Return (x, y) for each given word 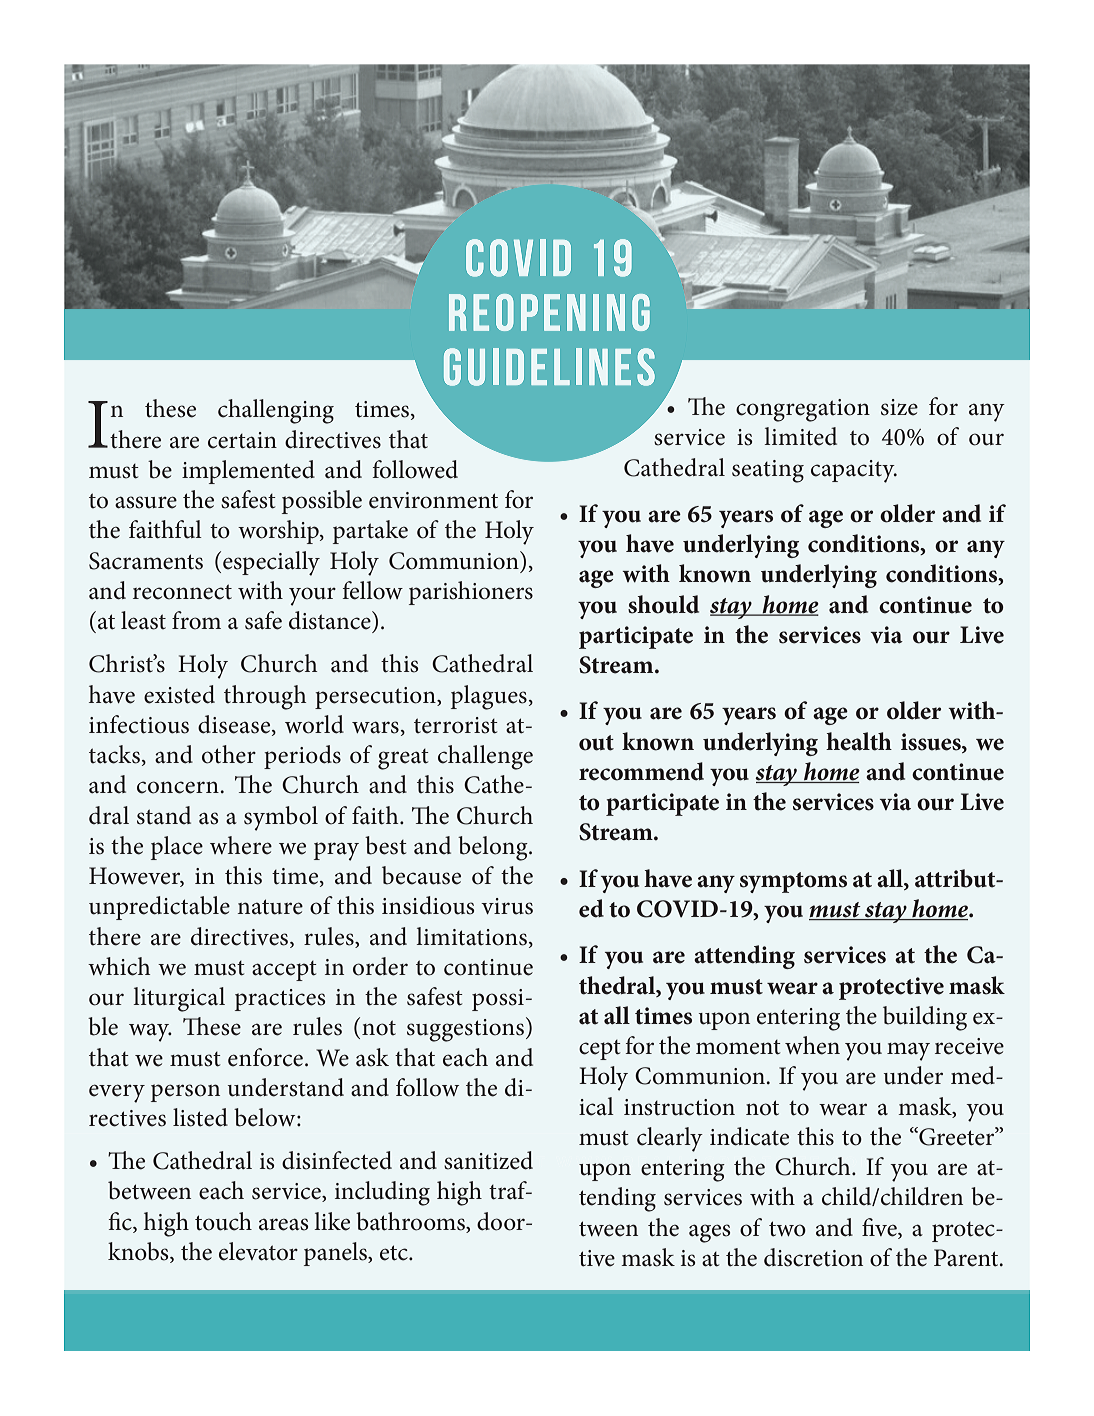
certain (242, 440)
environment (433, 500)
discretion (813, 1257)
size (899, 407)
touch (223, 1221)
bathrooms (411, 1221)
